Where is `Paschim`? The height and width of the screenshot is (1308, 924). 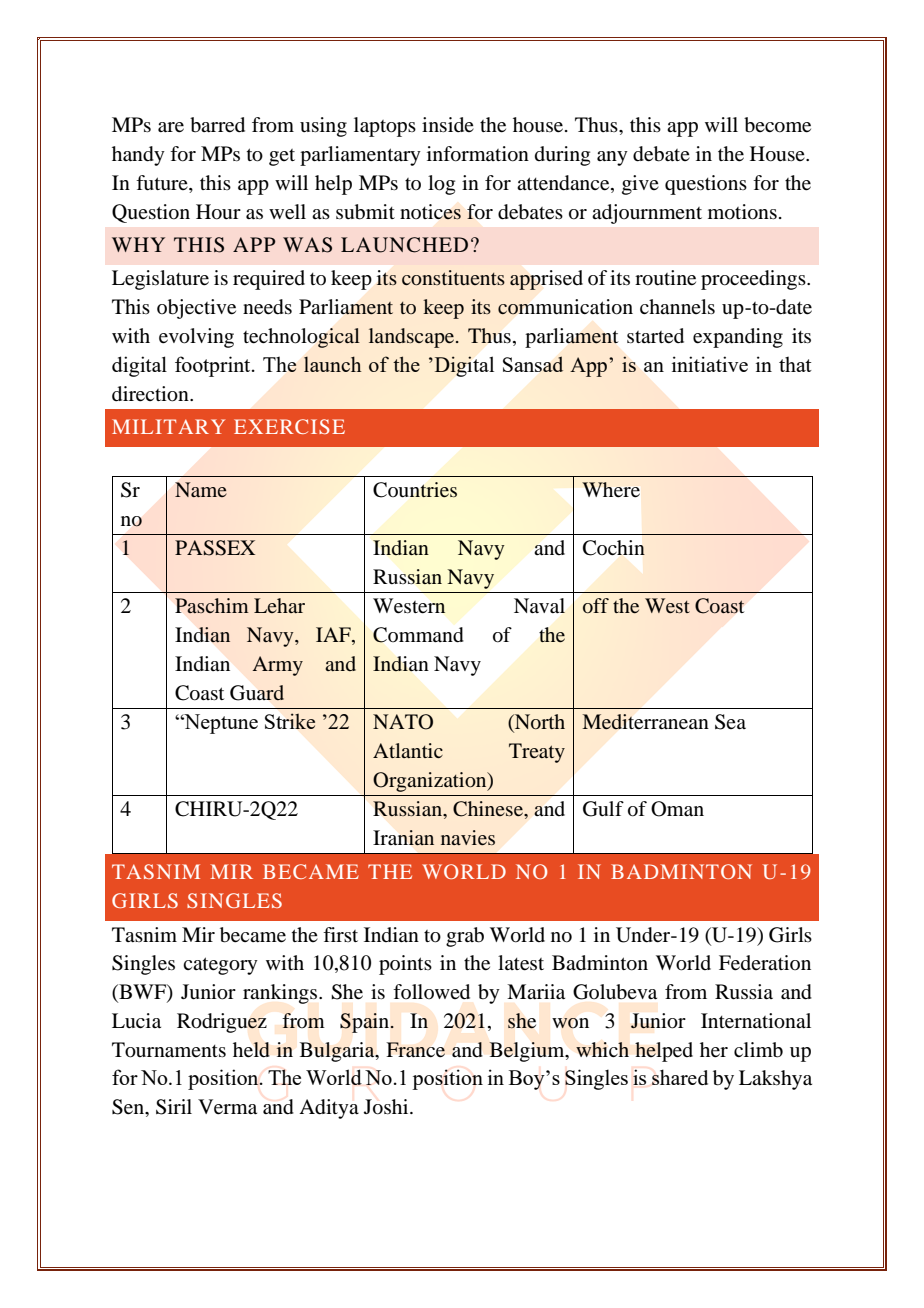
Paschim is located at coordinates (212, 605).
